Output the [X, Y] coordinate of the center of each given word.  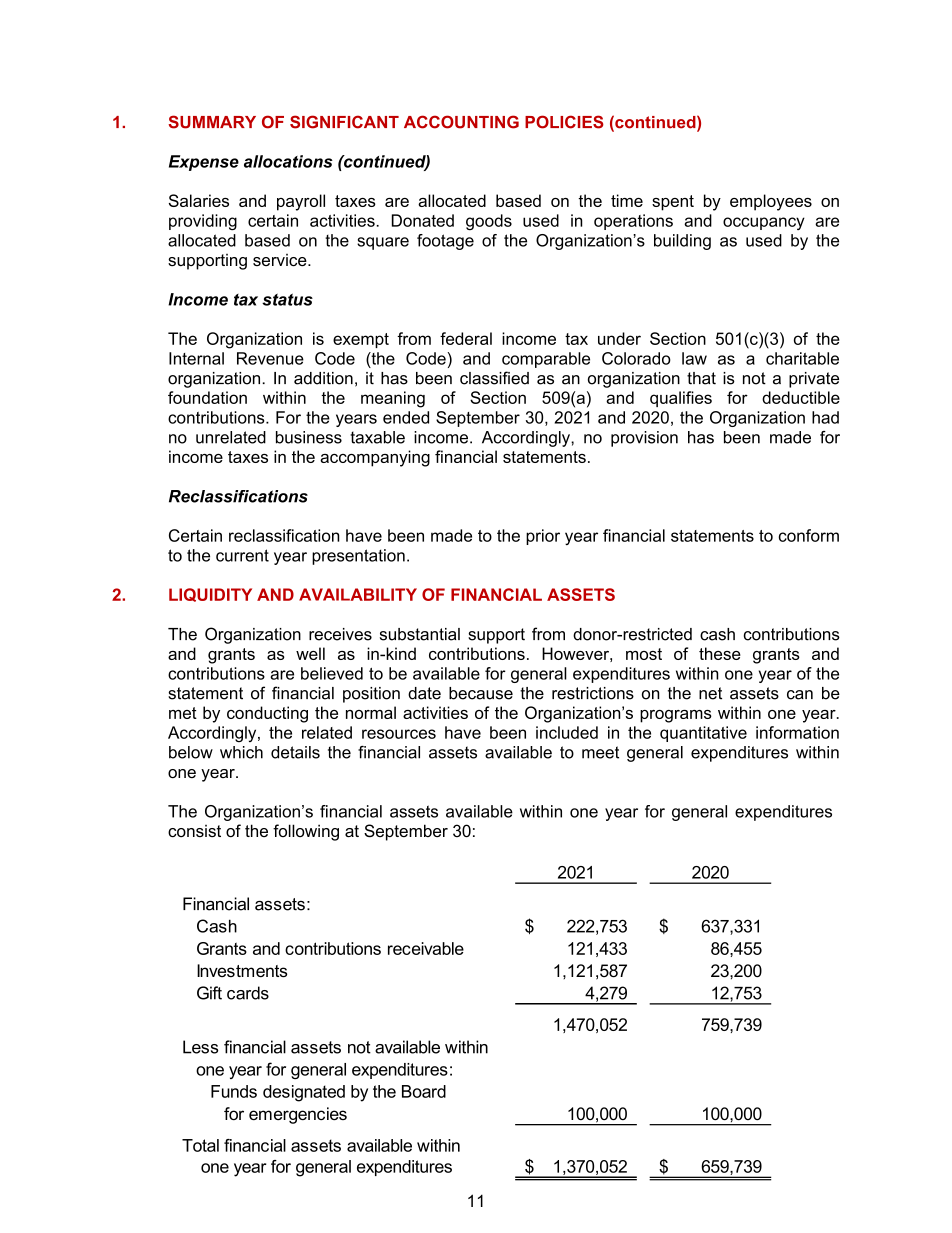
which [241, 752]
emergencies [298, 1115]
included [567, 732]
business [309, 437]
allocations [288, 161]
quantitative [703, 734]
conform [809, 535]
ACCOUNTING [461, 122]
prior [543, 537]
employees [771, 202]
